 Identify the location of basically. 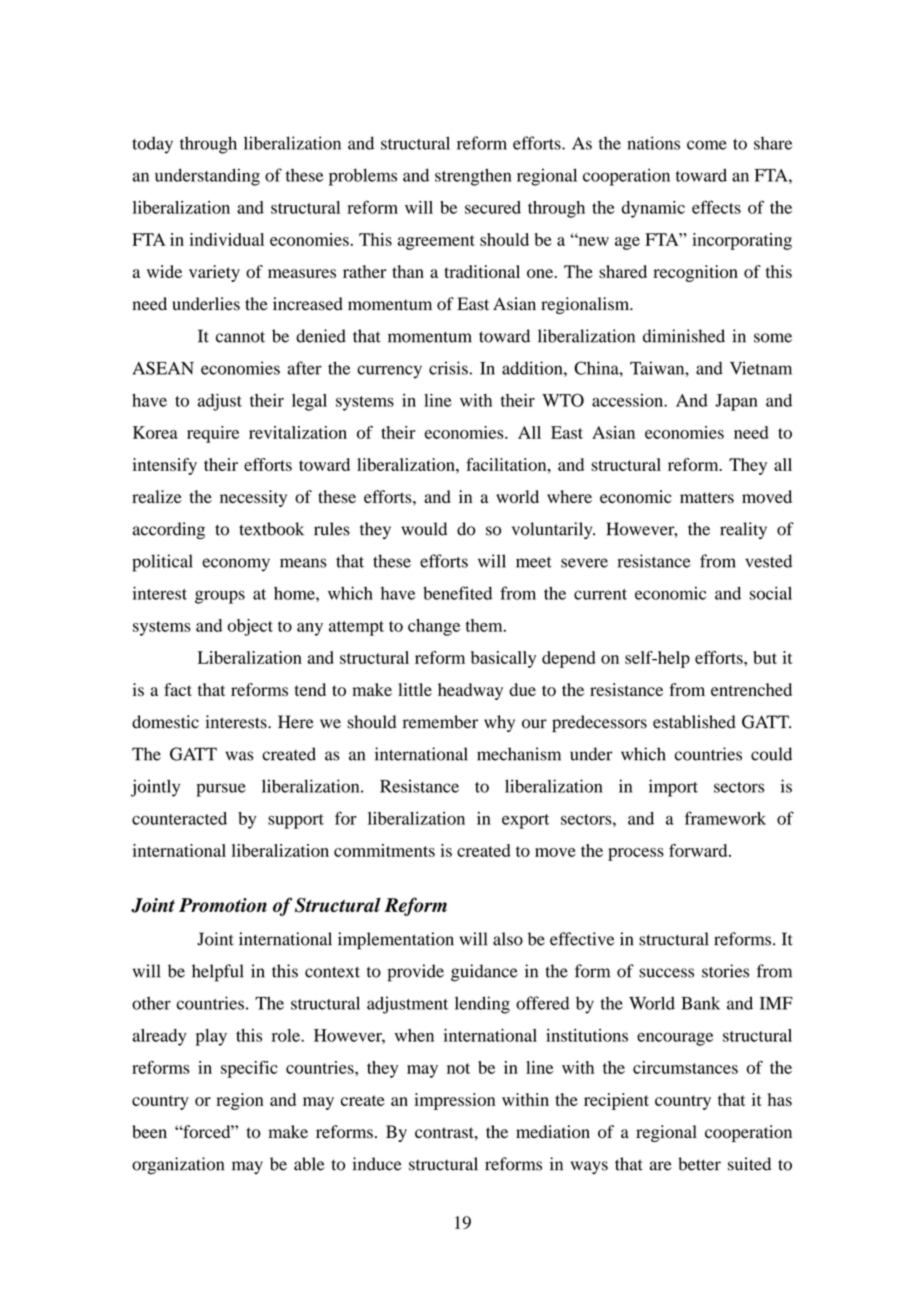
(503, 659).
